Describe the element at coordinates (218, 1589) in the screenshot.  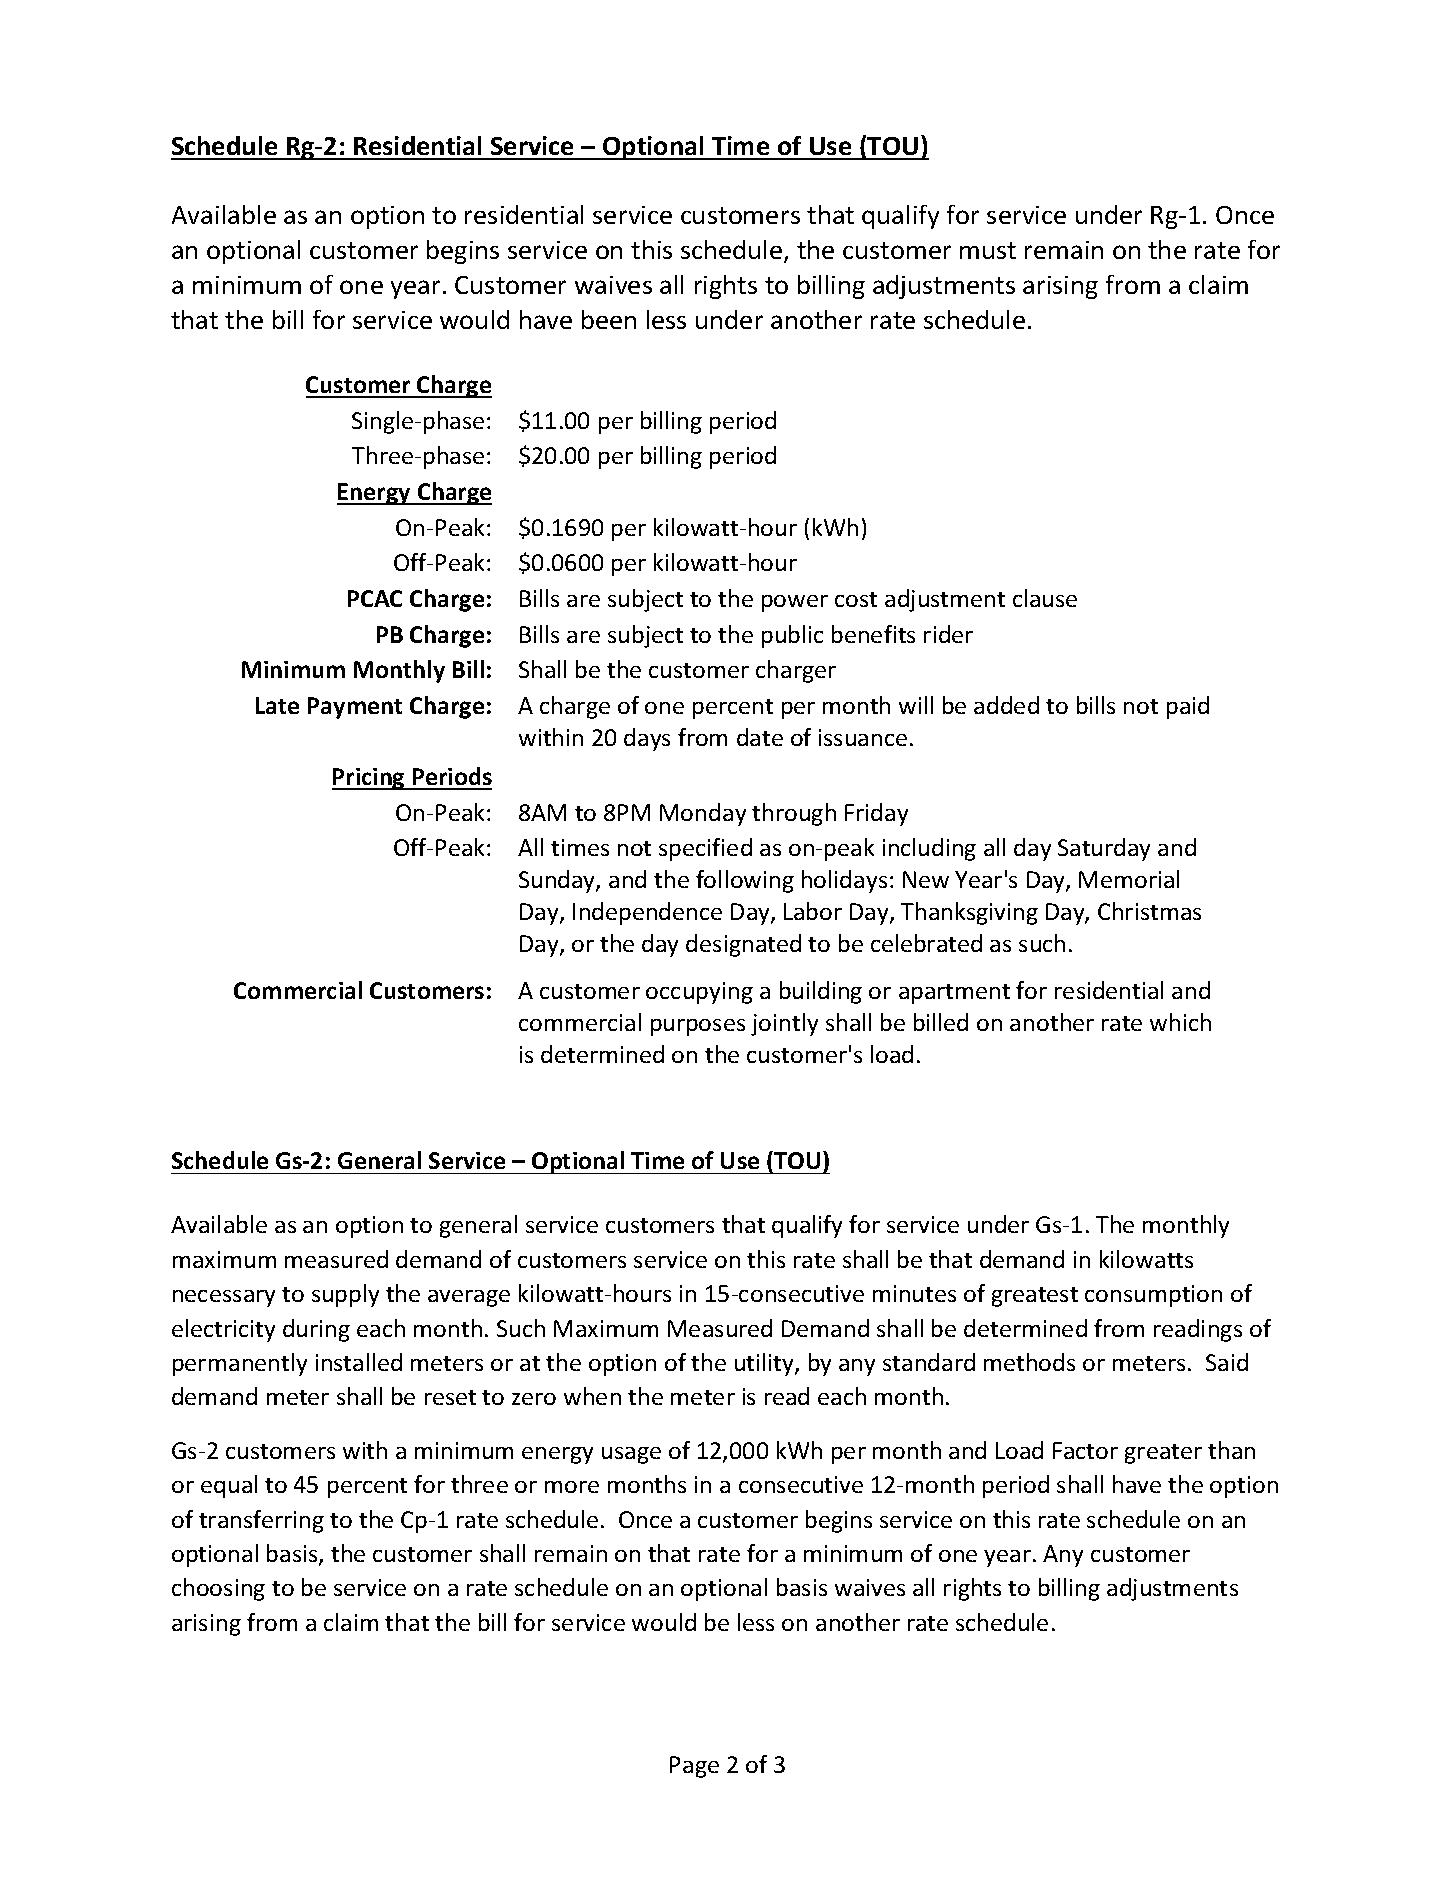
I see `choosing` at that location.
